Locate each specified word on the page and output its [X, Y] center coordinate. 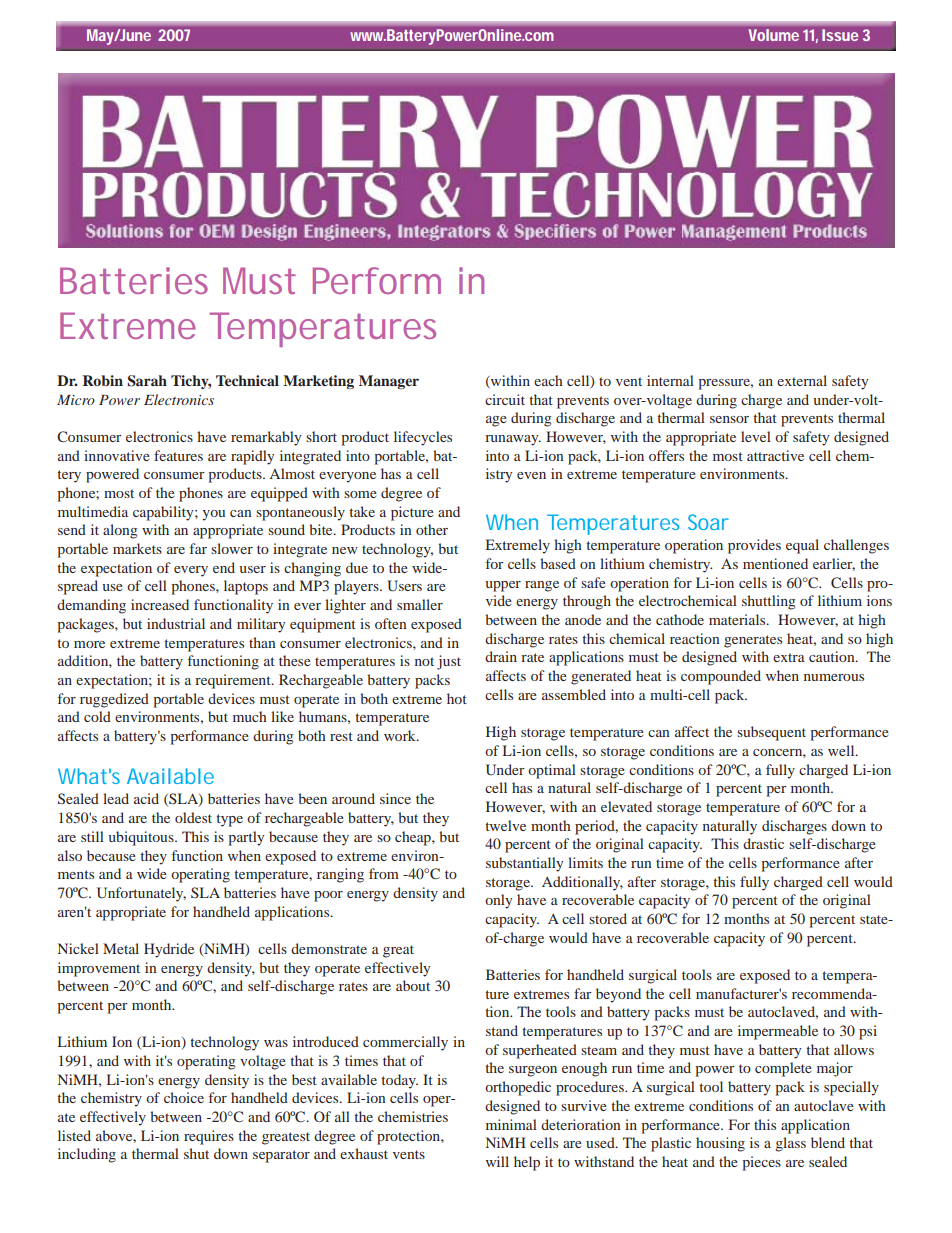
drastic [763, 843]
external [802, 380]
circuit [505, 399]
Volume [774, 35]
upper [503, 586]
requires [209, 1137]
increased [160, 604]
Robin [103, 380]
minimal [511, 1124]
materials [738, 619]
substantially [524, 864]
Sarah [147, 381]
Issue [840, 35]
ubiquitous [142, 838]
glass [790, 1144]
